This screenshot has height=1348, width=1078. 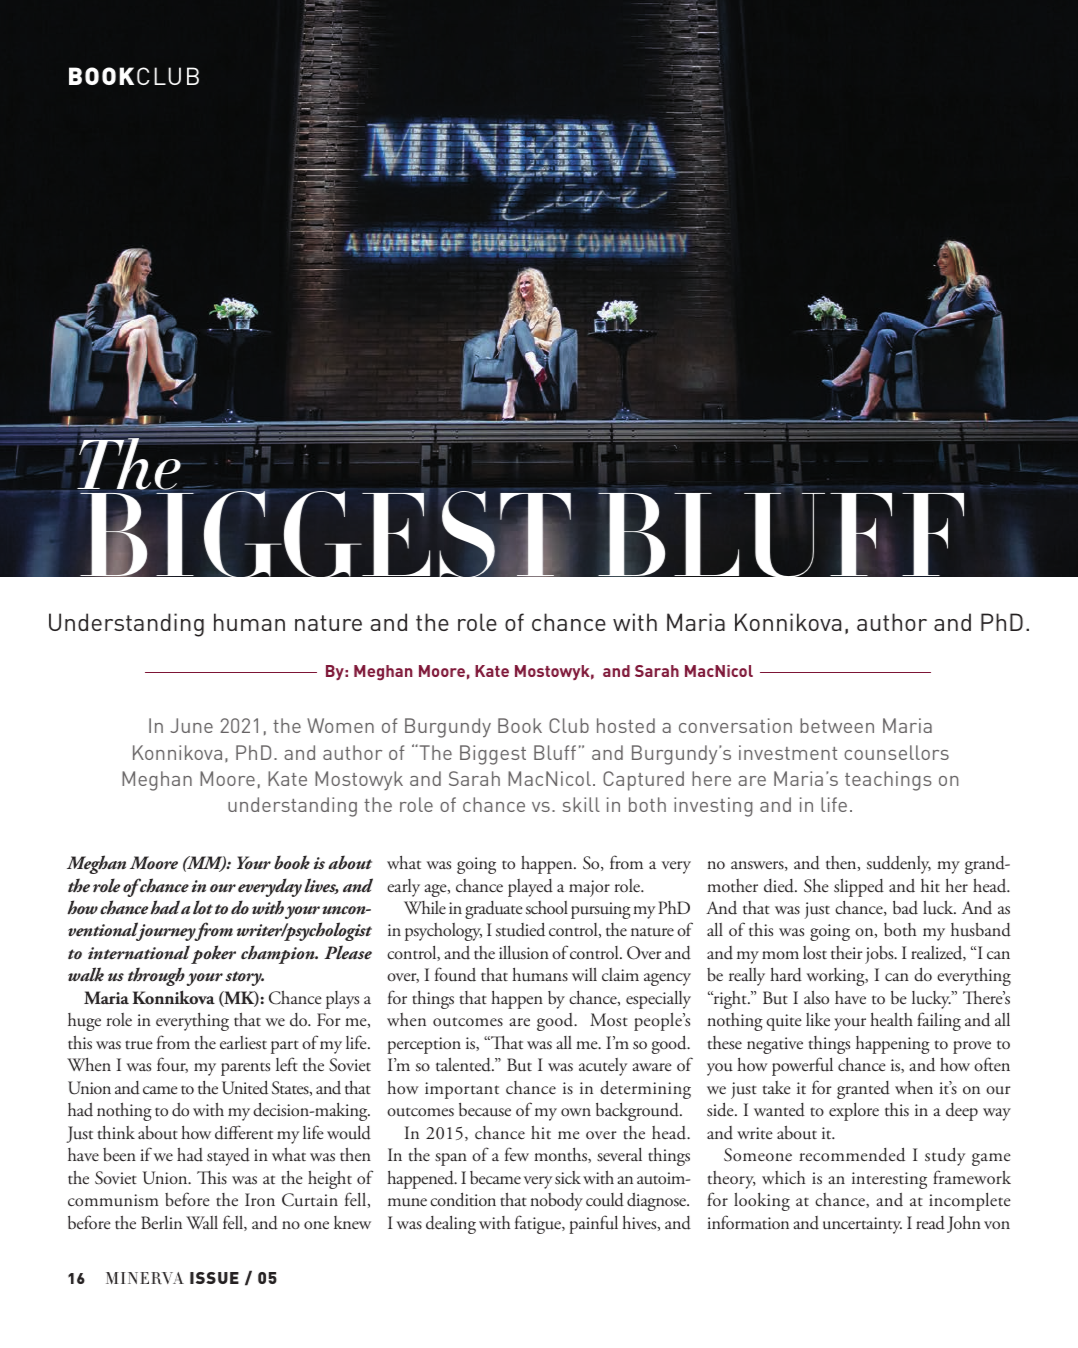 I want to click on hosted, so click(x=626, y=725).
